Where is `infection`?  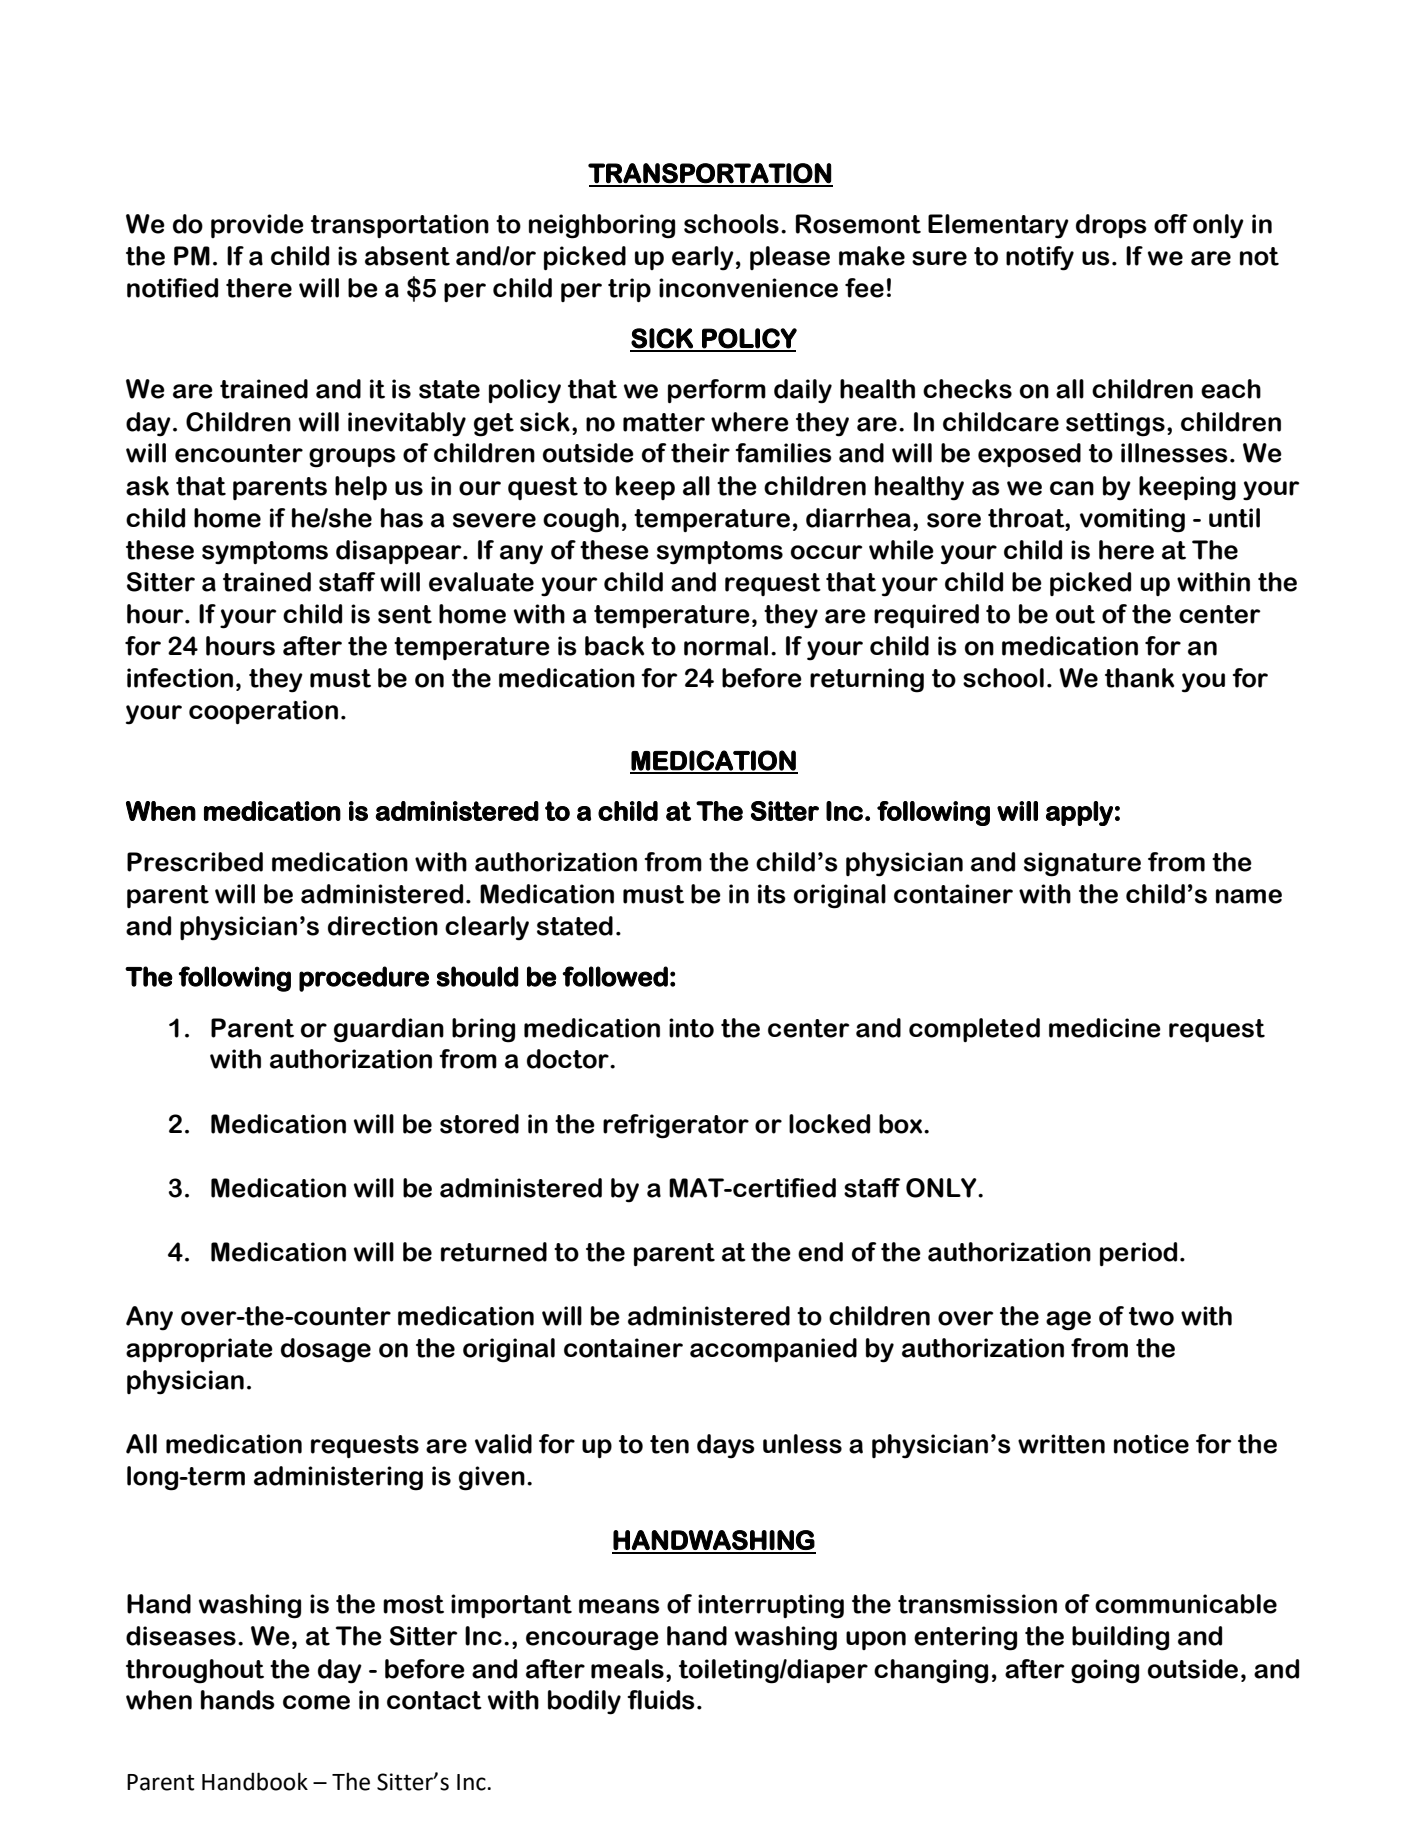
infection is located at coordinates (180, 678).
